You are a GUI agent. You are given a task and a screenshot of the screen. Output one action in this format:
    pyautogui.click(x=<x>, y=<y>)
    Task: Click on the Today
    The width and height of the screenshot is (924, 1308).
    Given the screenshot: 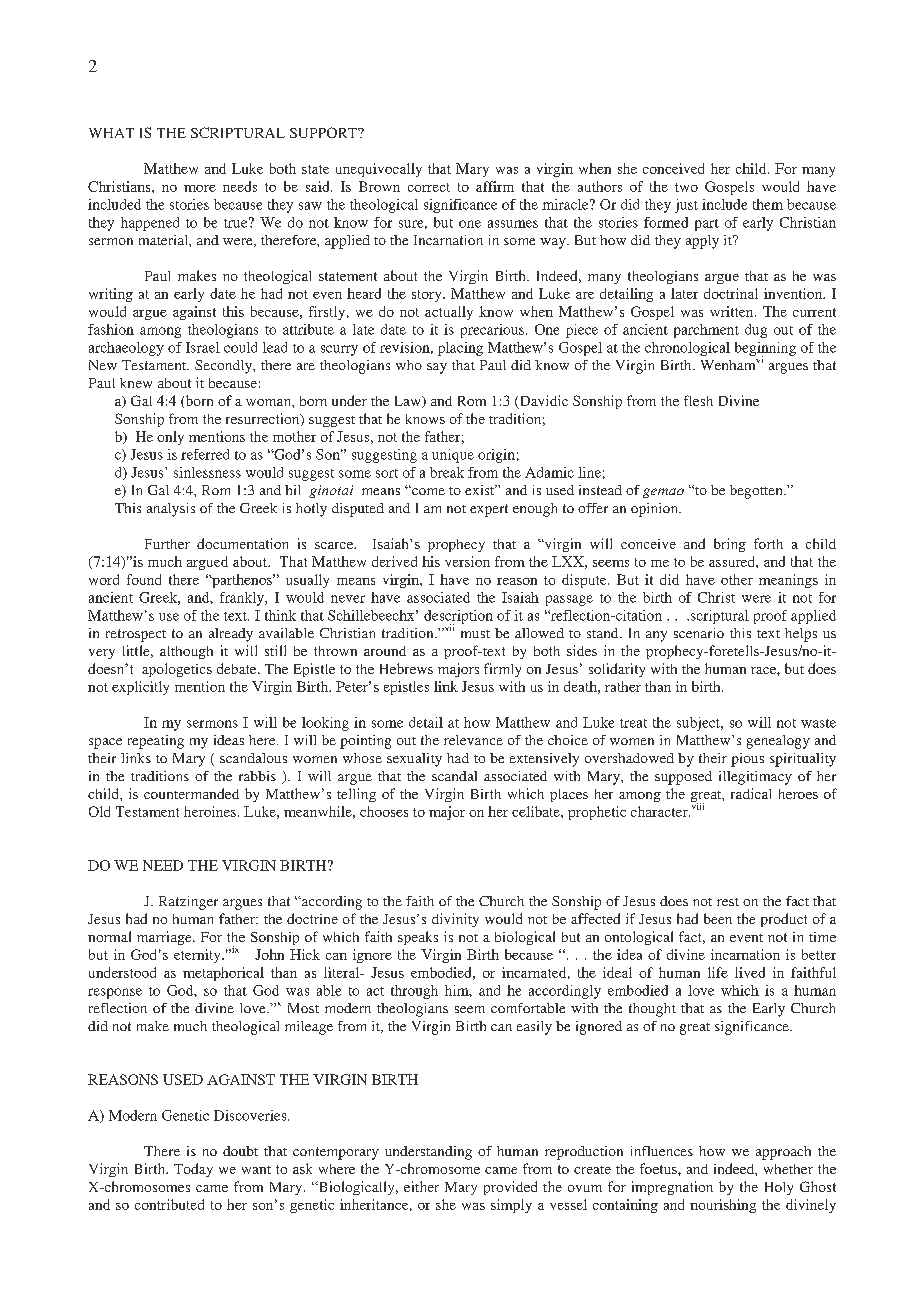 What is the action you would take?
    pyautogui.click(x=193, y=1170)
